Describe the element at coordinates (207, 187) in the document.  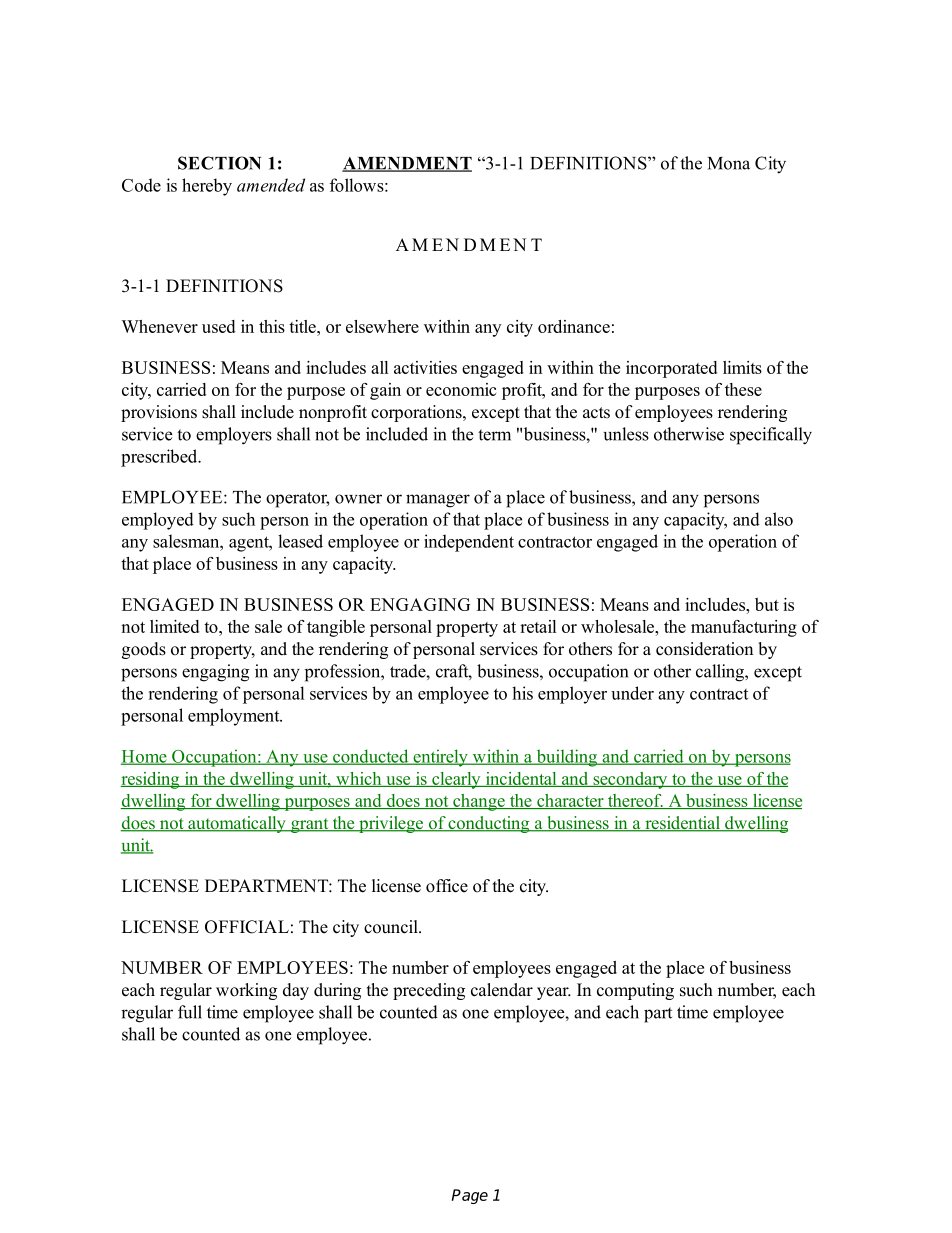
I see `hereby` at that location.
